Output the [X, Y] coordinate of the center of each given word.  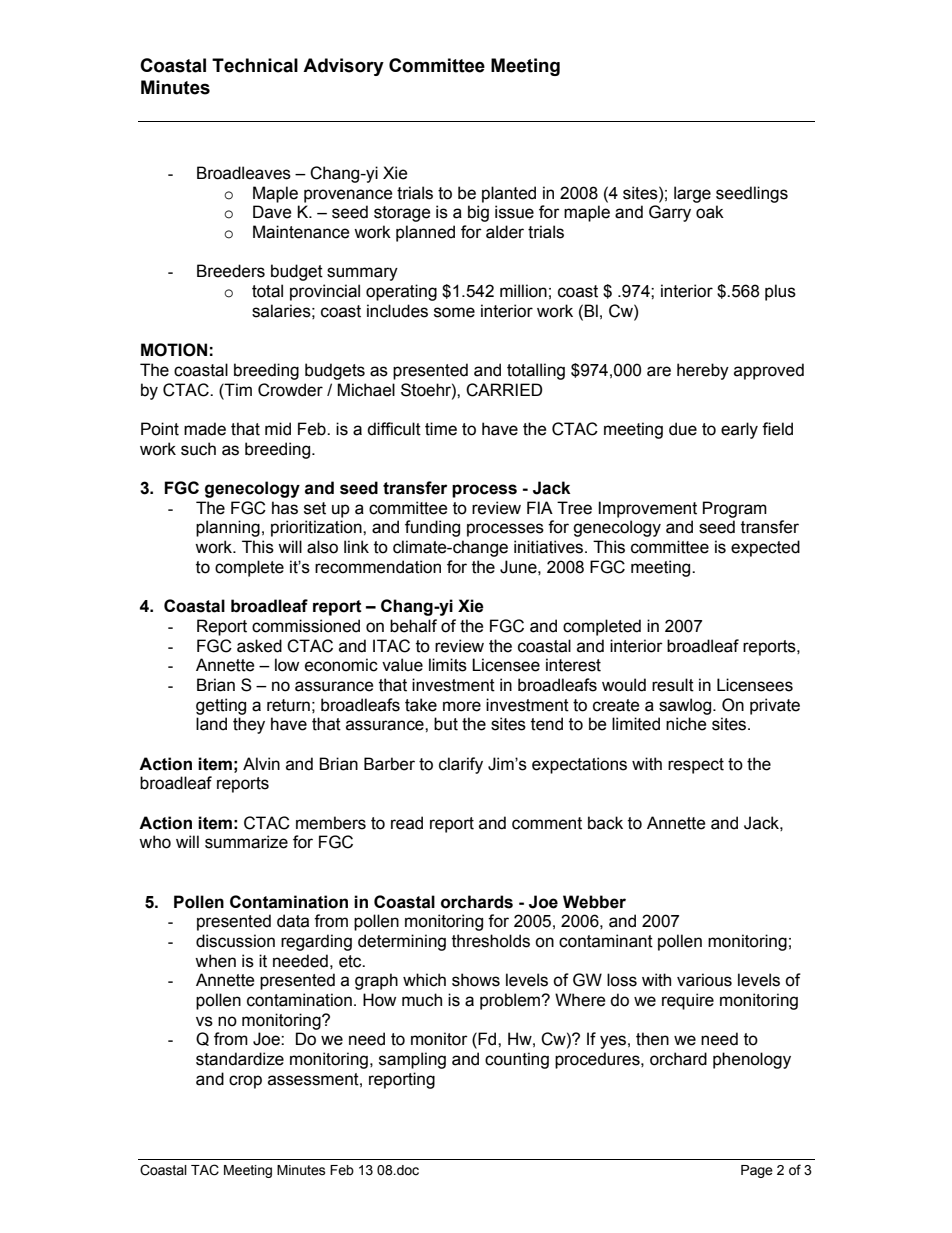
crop [245, 1082]
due [683, 429]
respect [696, 766]
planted [509, 194]
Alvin [261, 763]
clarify [461, 765]
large [692, 194]
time [441, 429]
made [205, 429]
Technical [255, 65]
